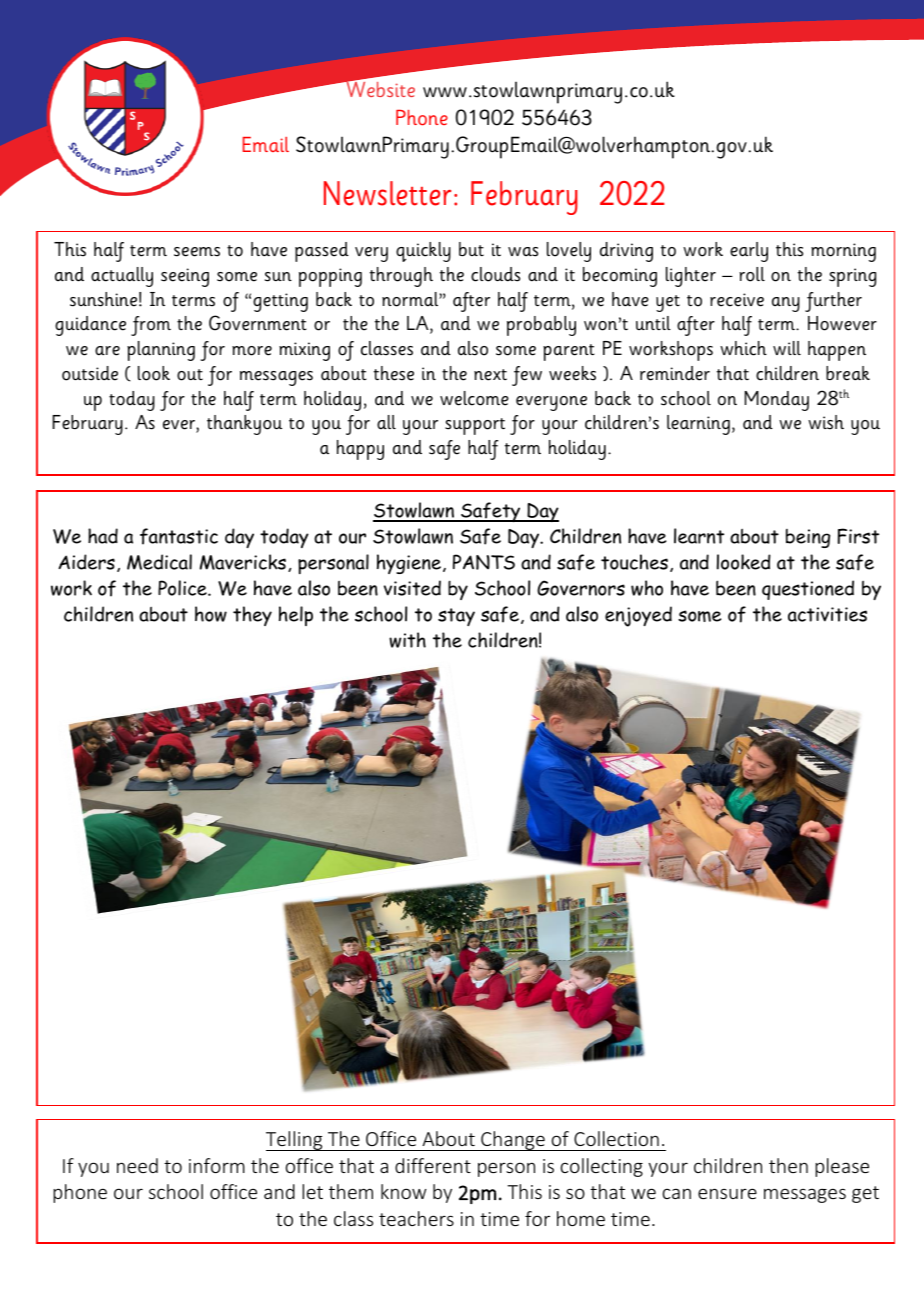  Describe the element at coordinates (161, 351) in the document. I see `planning` at that location.
